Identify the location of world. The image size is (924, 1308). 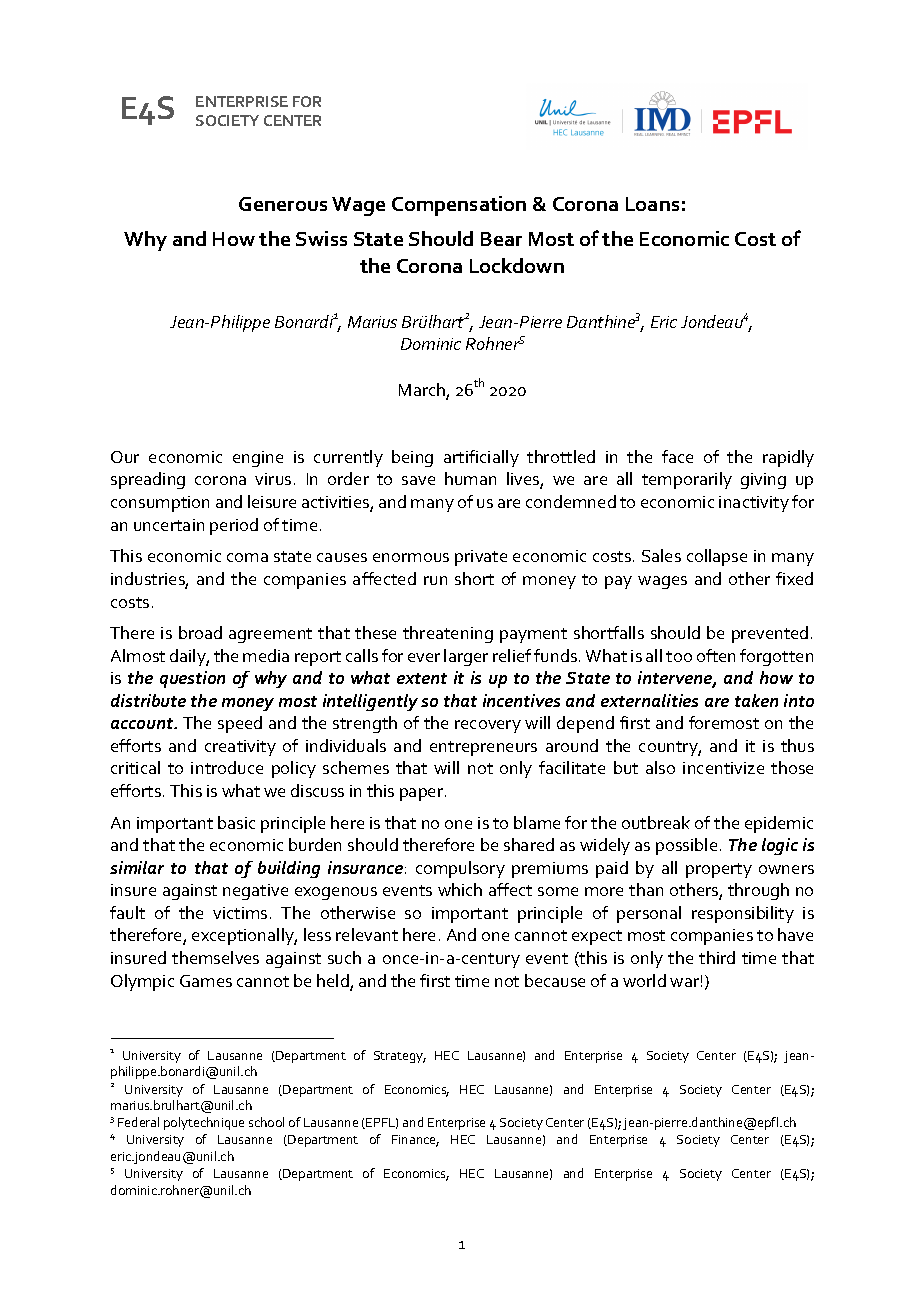
(644, 980).
